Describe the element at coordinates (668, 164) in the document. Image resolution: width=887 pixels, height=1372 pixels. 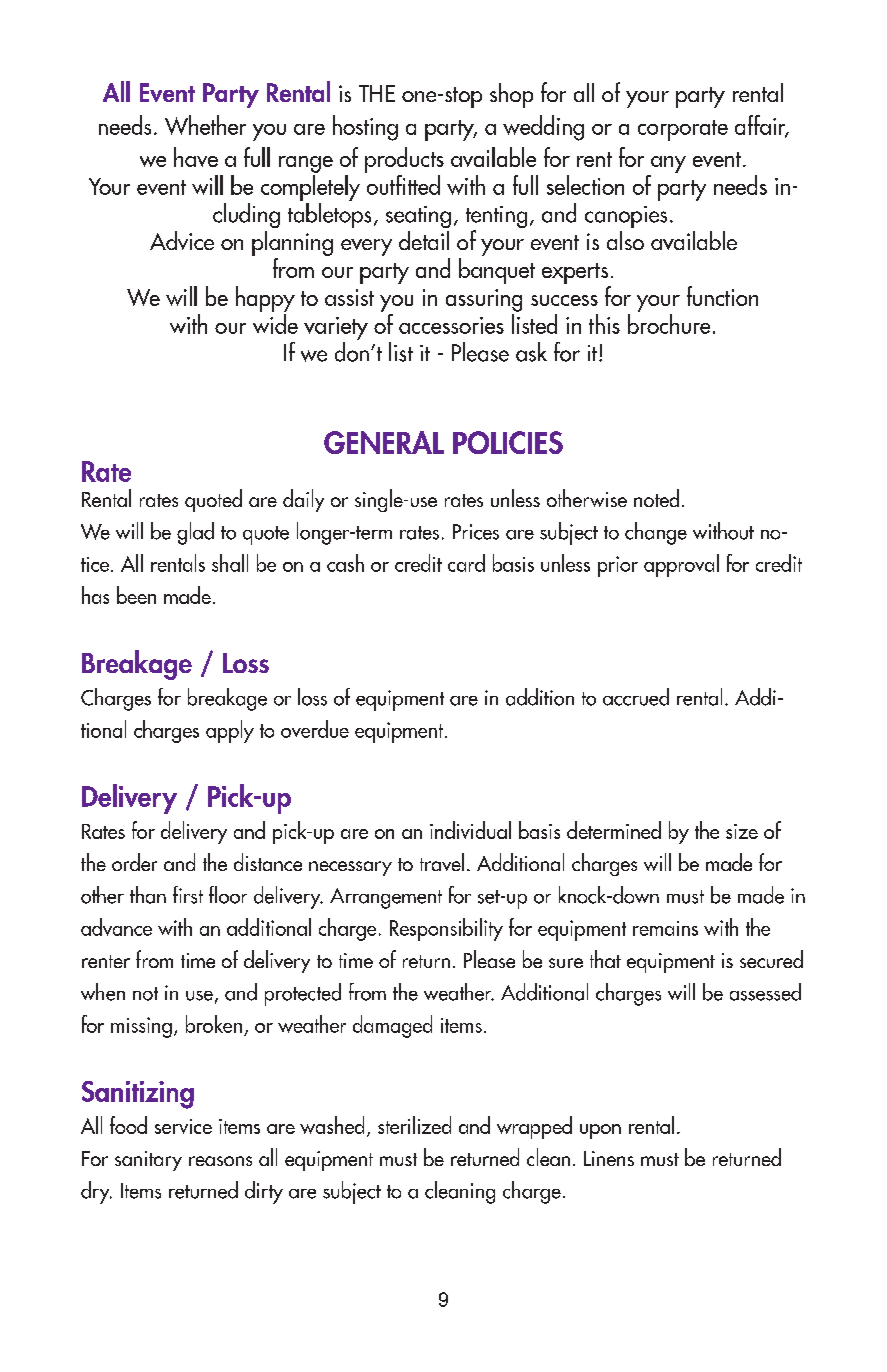
I see `any` at that location.
